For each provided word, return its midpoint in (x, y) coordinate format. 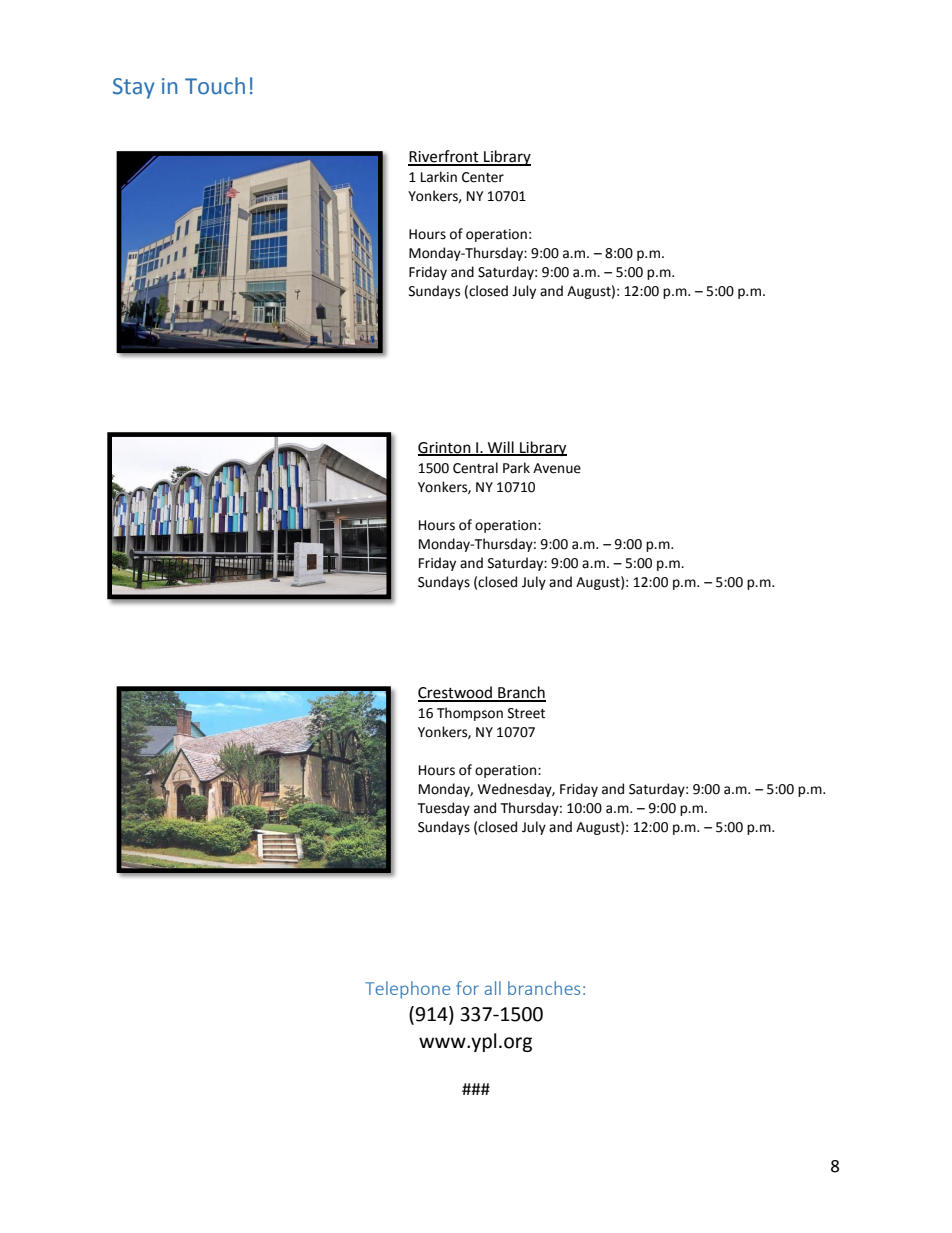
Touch (215, 86)
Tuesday (444, 809)
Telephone (407, 990)
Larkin (439, 177)
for (467, 988)
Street (526, 713)
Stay (133, 88)
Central (475, 468)
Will (501, 448)
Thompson (470, 714)
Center (483, 177)
